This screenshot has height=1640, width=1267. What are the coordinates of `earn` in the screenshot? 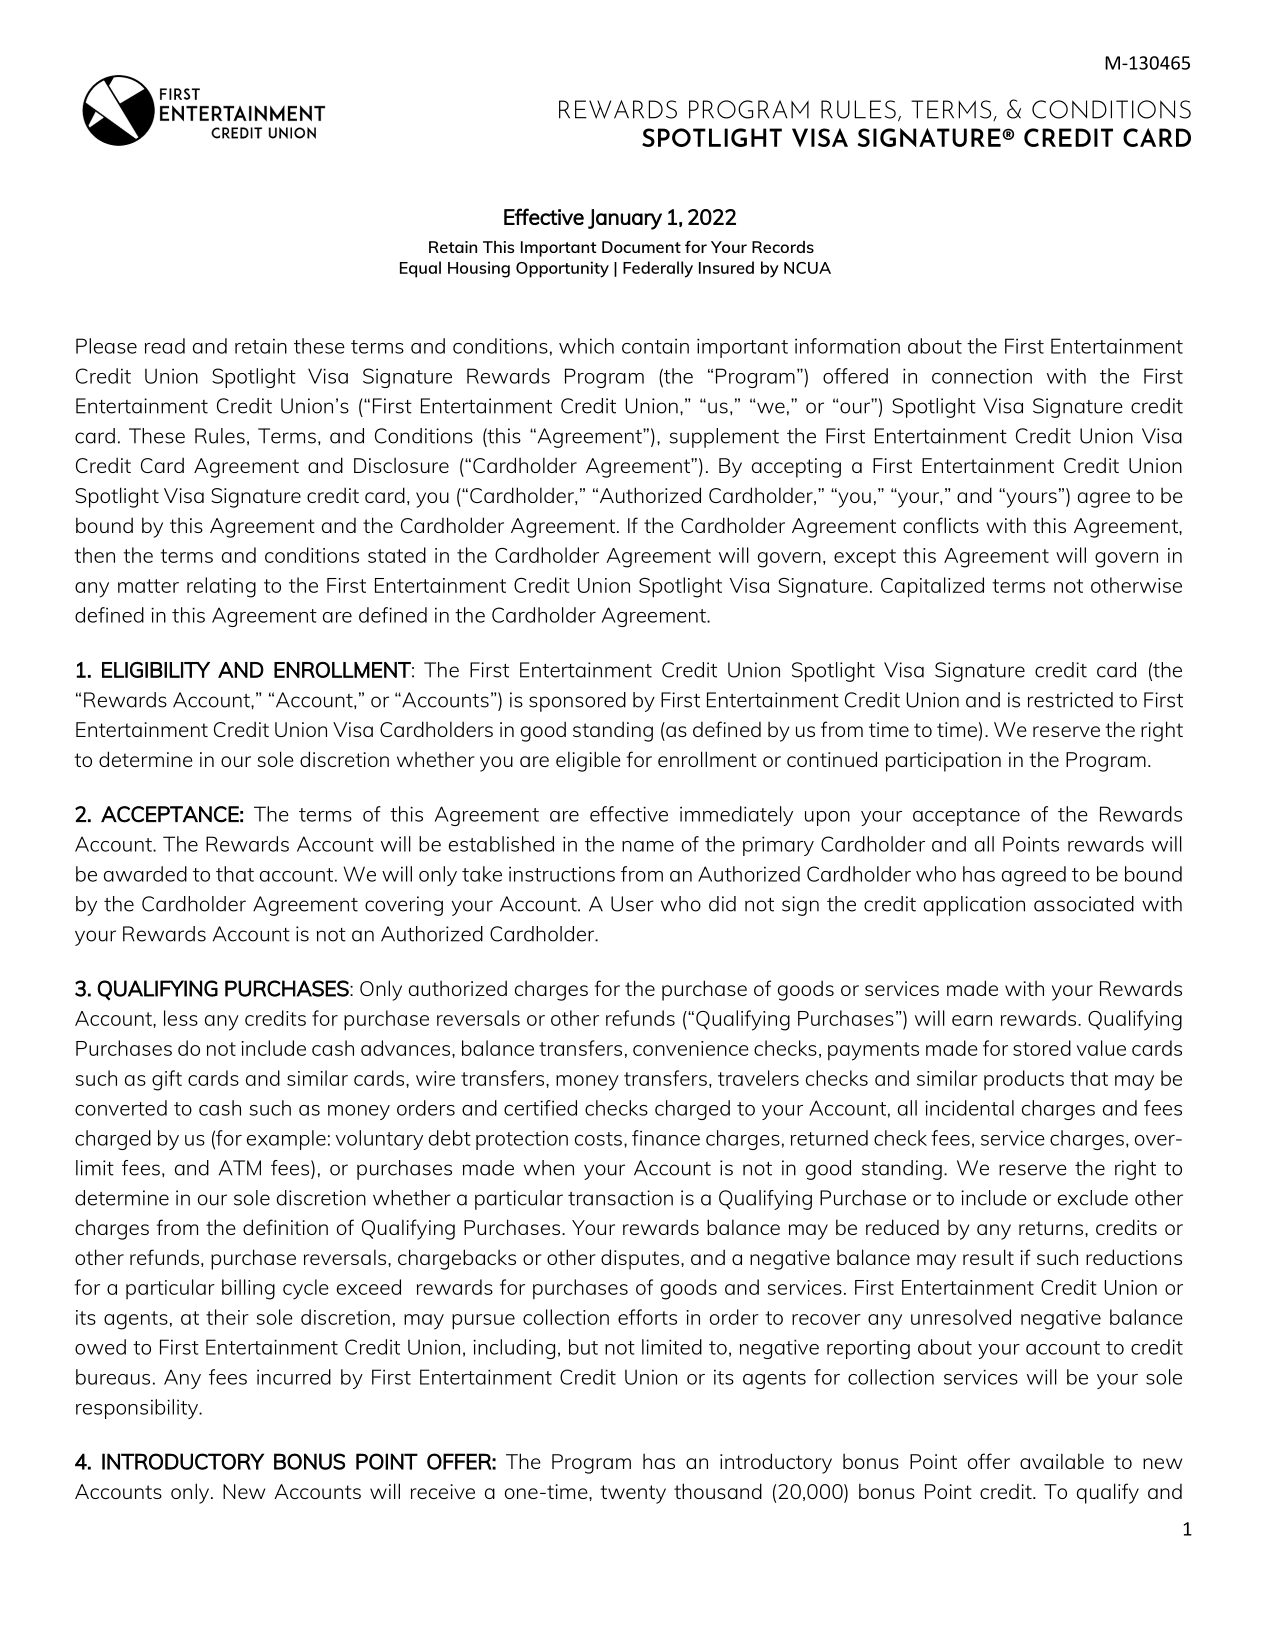 It's located at (972, 1020).
